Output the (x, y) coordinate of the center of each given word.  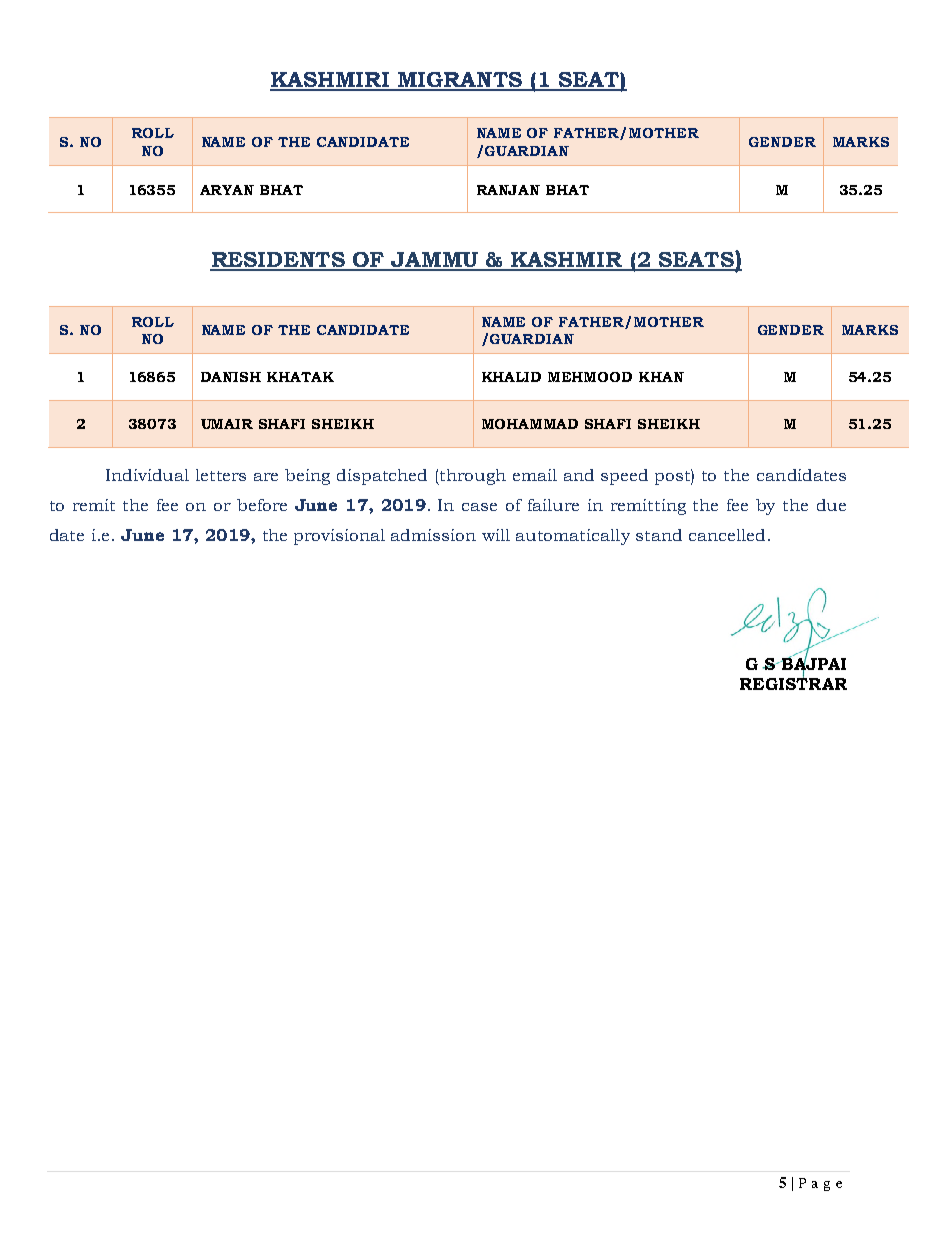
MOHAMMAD (530, 424)
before (262, 505)
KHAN (661, 377)
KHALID (511, 377)
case (479, 507)
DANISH (231, 377)
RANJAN (508, 190)
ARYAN (227, 190)
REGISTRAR (793, 682)
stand (659, 535)
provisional (339, 537)
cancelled (727, 535)
